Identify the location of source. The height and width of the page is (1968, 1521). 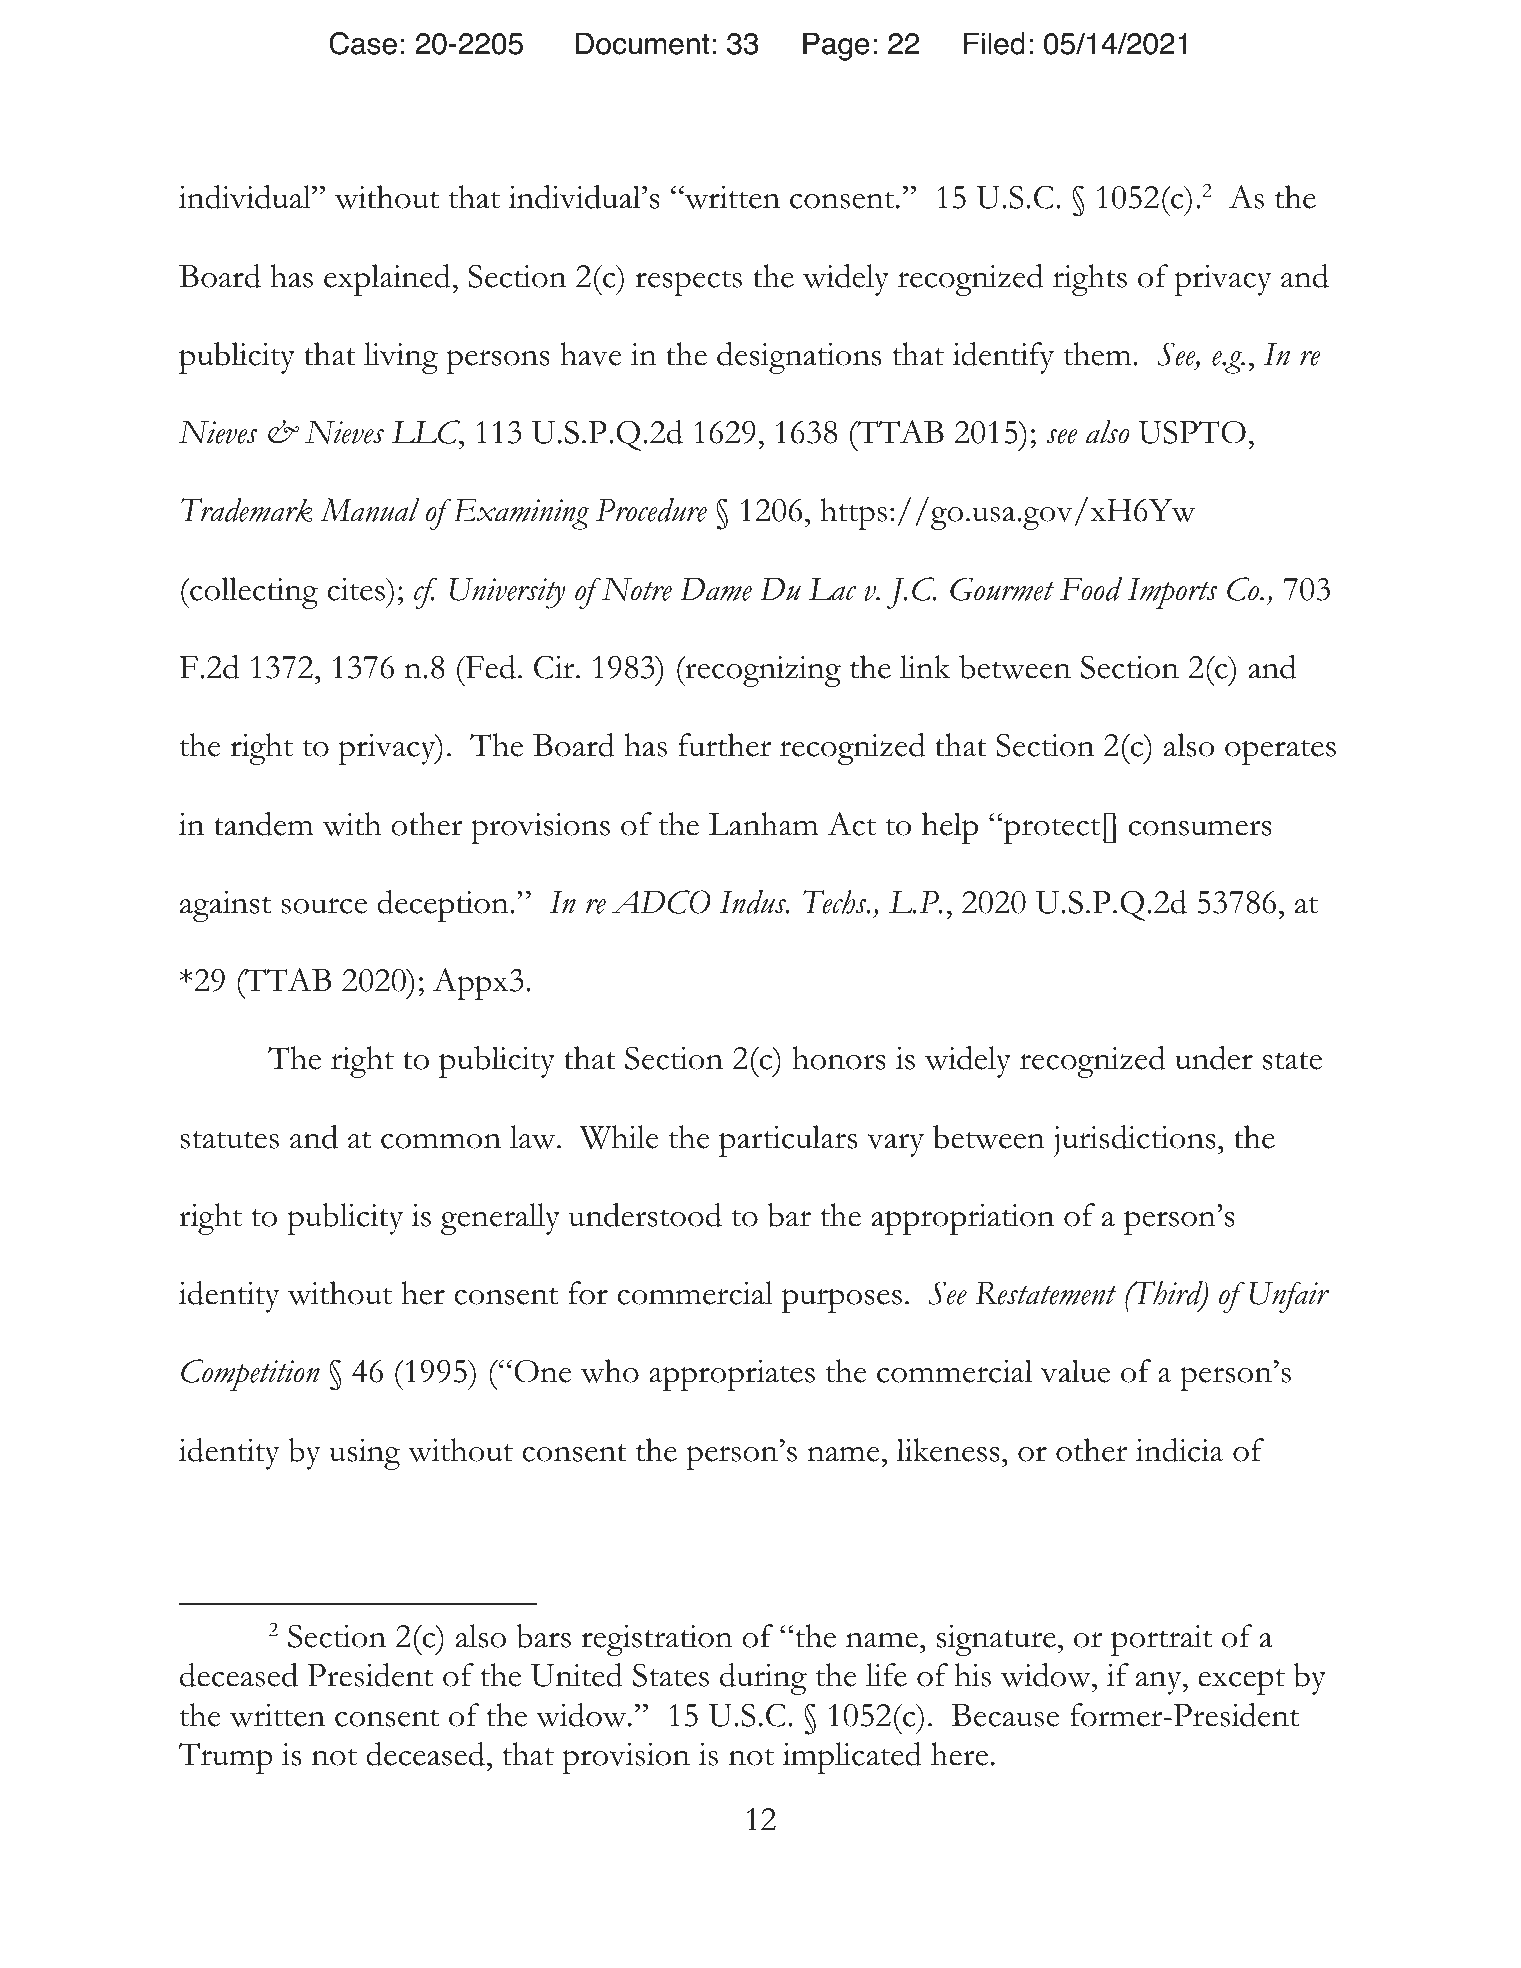
(324, 906).
